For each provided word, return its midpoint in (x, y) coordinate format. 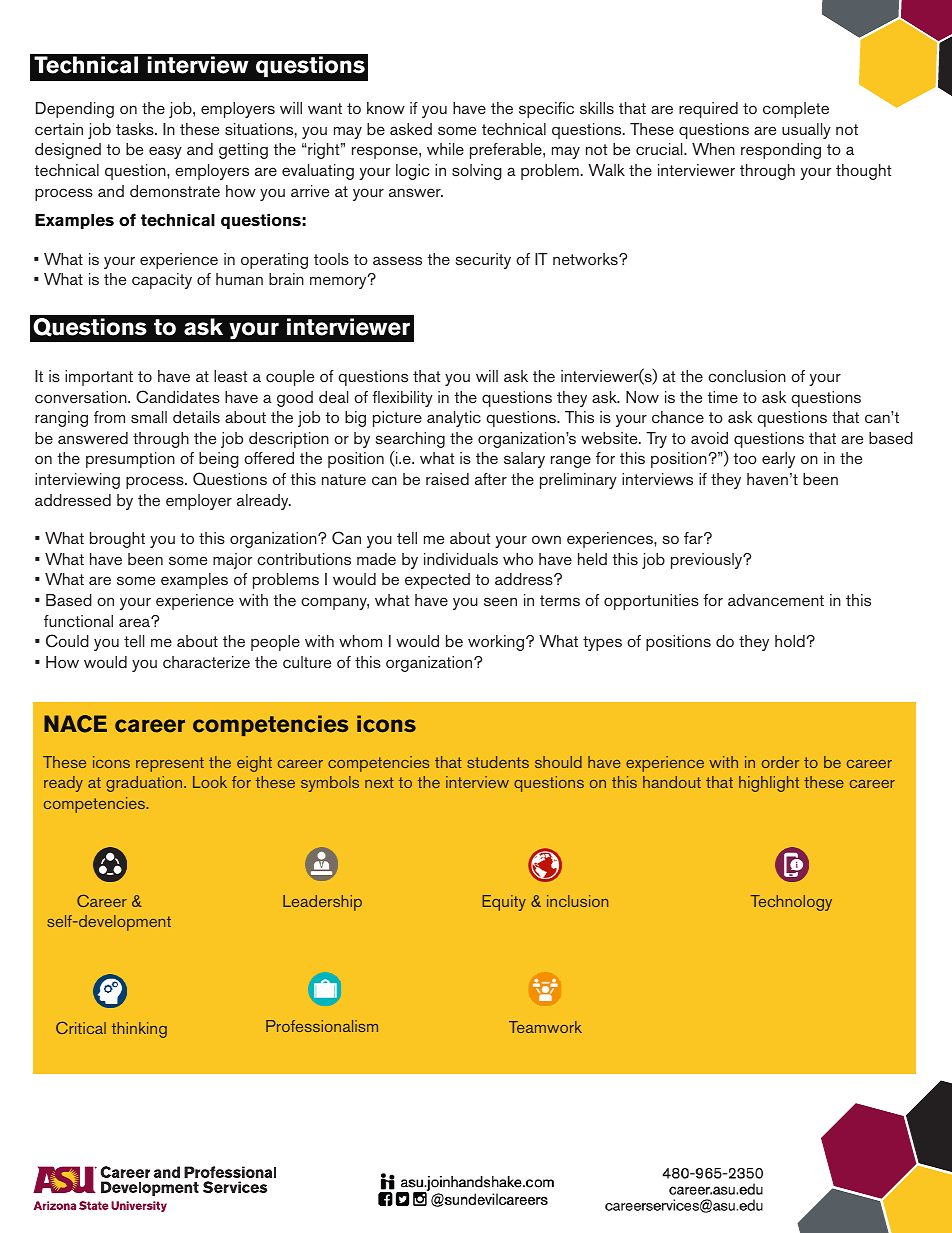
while (445, 149)
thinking (139, 1030)
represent (170, 764)
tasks (136, 129)
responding (781, 151)
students (498, 762)
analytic (454, 419)
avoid (709, 438)
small (149, 417)
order (780, 762)
